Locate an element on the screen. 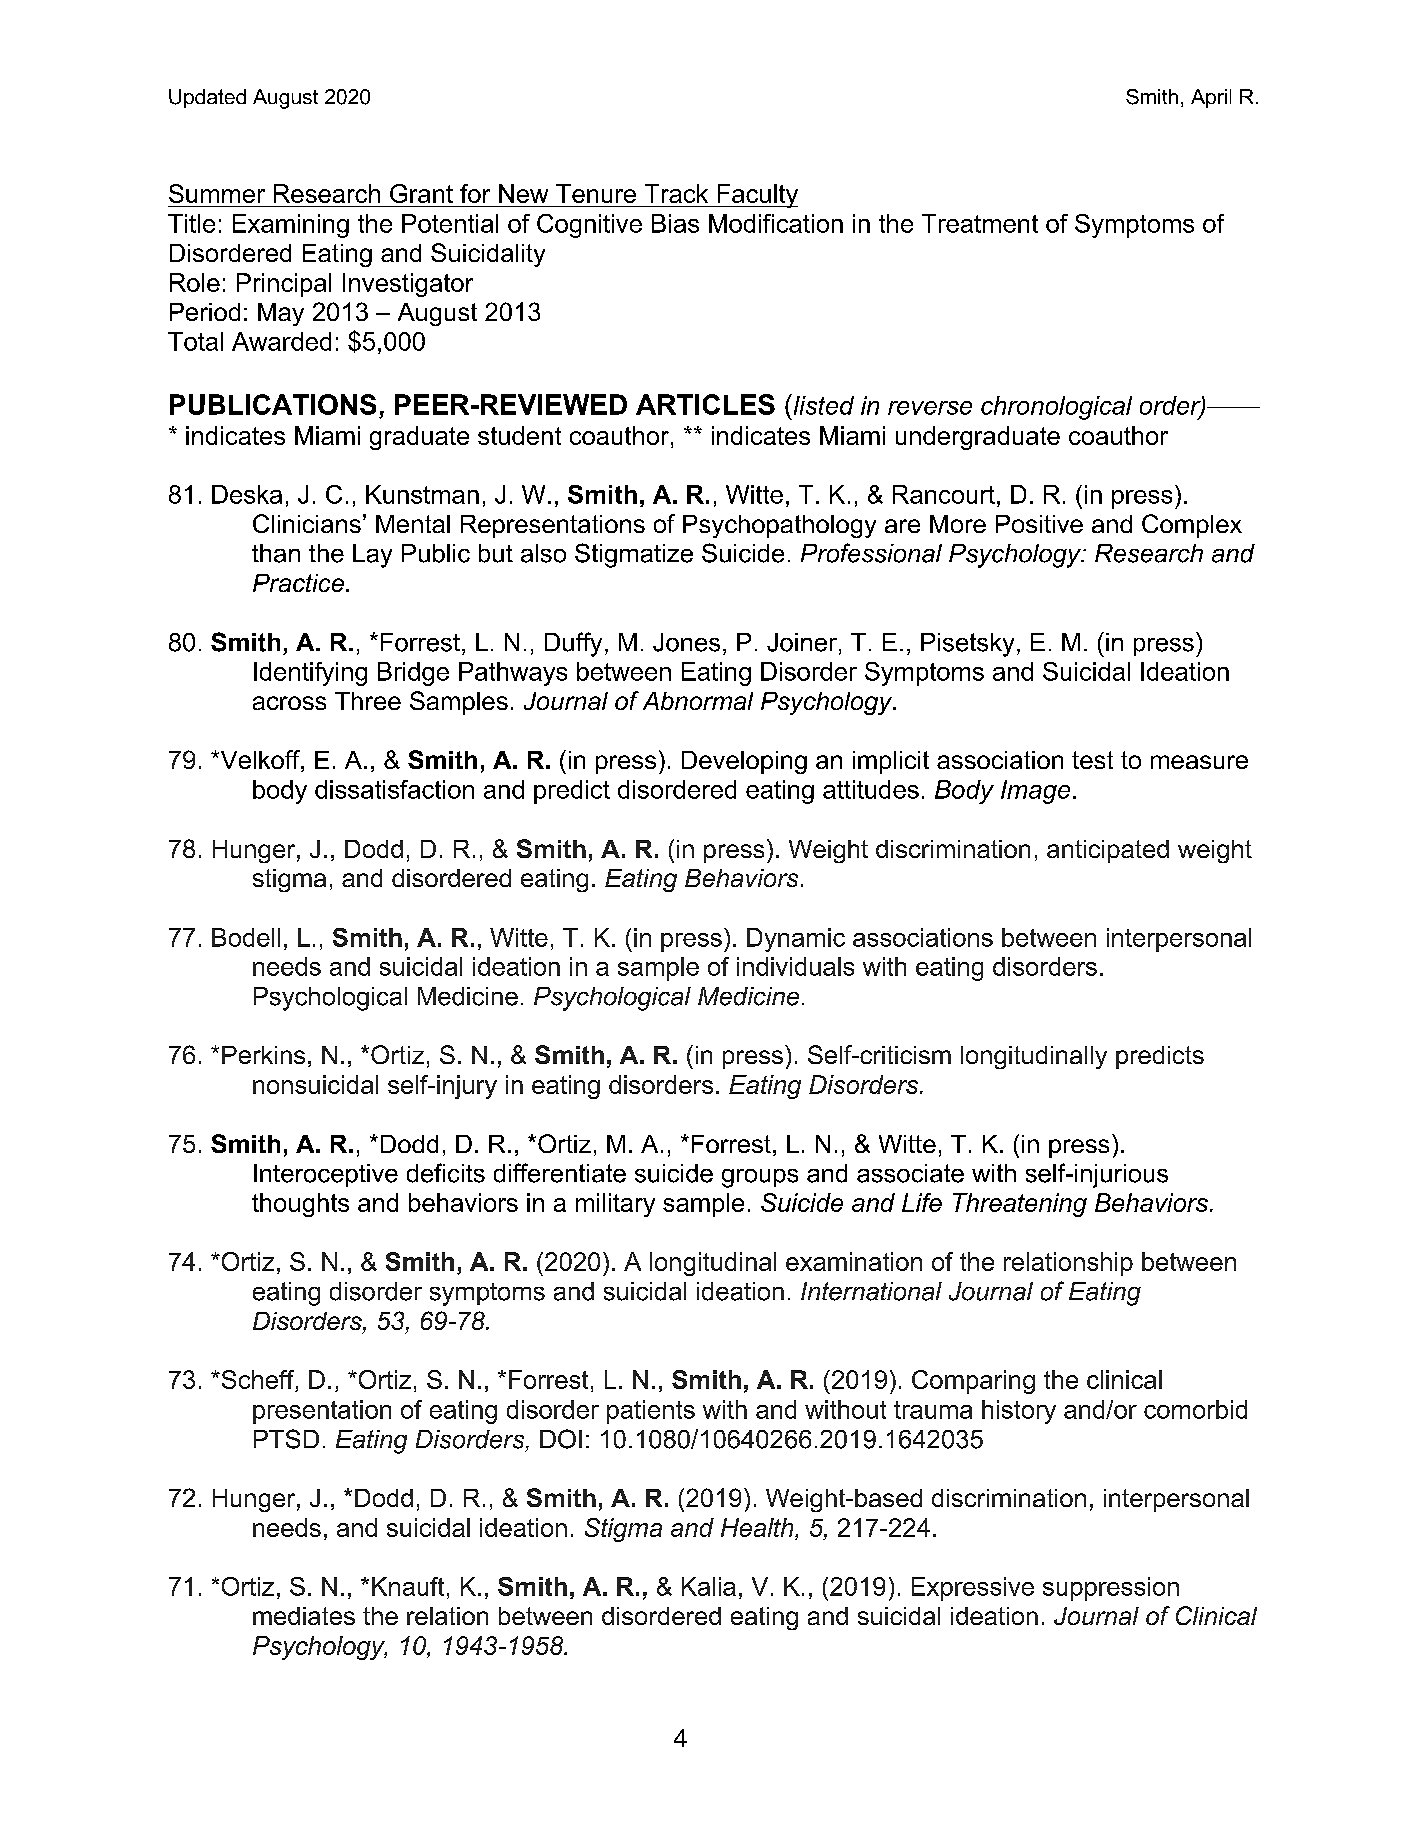 The height and width of the screenshot is (1848, 1428). Developing is located at coordinates (744, 762).
